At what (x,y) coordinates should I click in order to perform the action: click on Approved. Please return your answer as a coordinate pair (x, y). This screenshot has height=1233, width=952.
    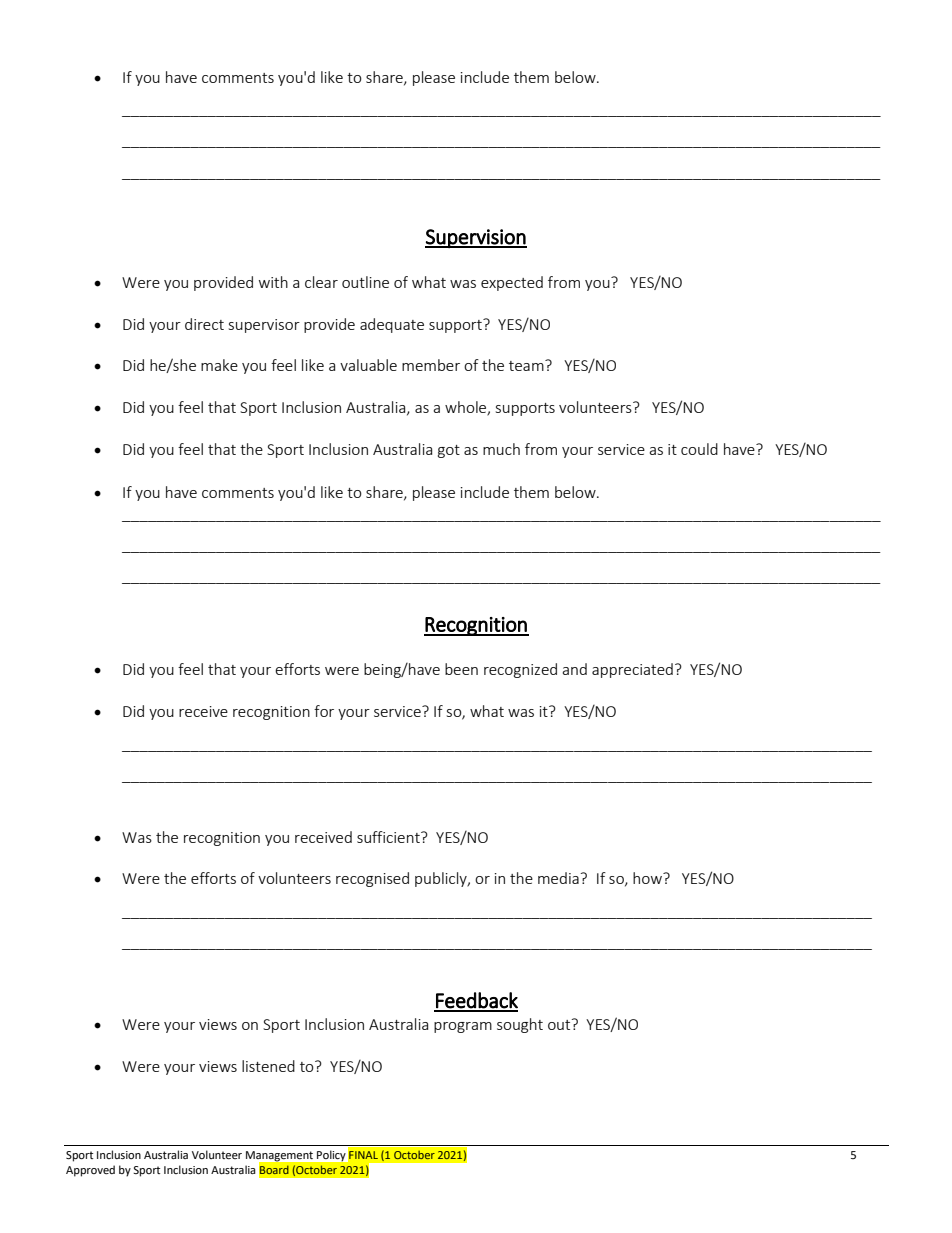
    Looking at the image, I should click on (90, 1171).
